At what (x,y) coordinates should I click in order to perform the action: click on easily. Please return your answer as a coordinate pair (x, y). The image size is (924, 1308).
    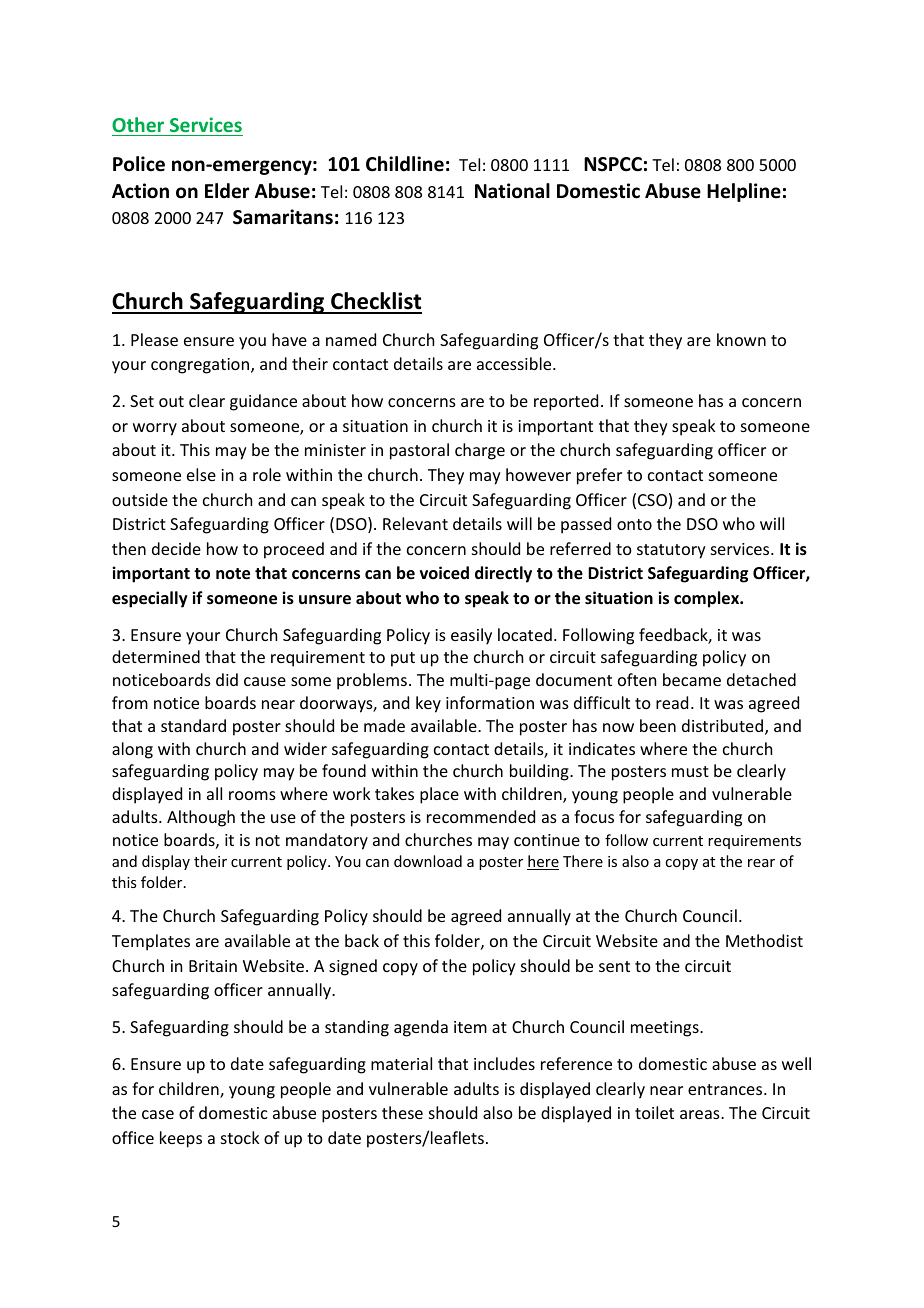
    Looking at the image, I should click on (471, 636).
